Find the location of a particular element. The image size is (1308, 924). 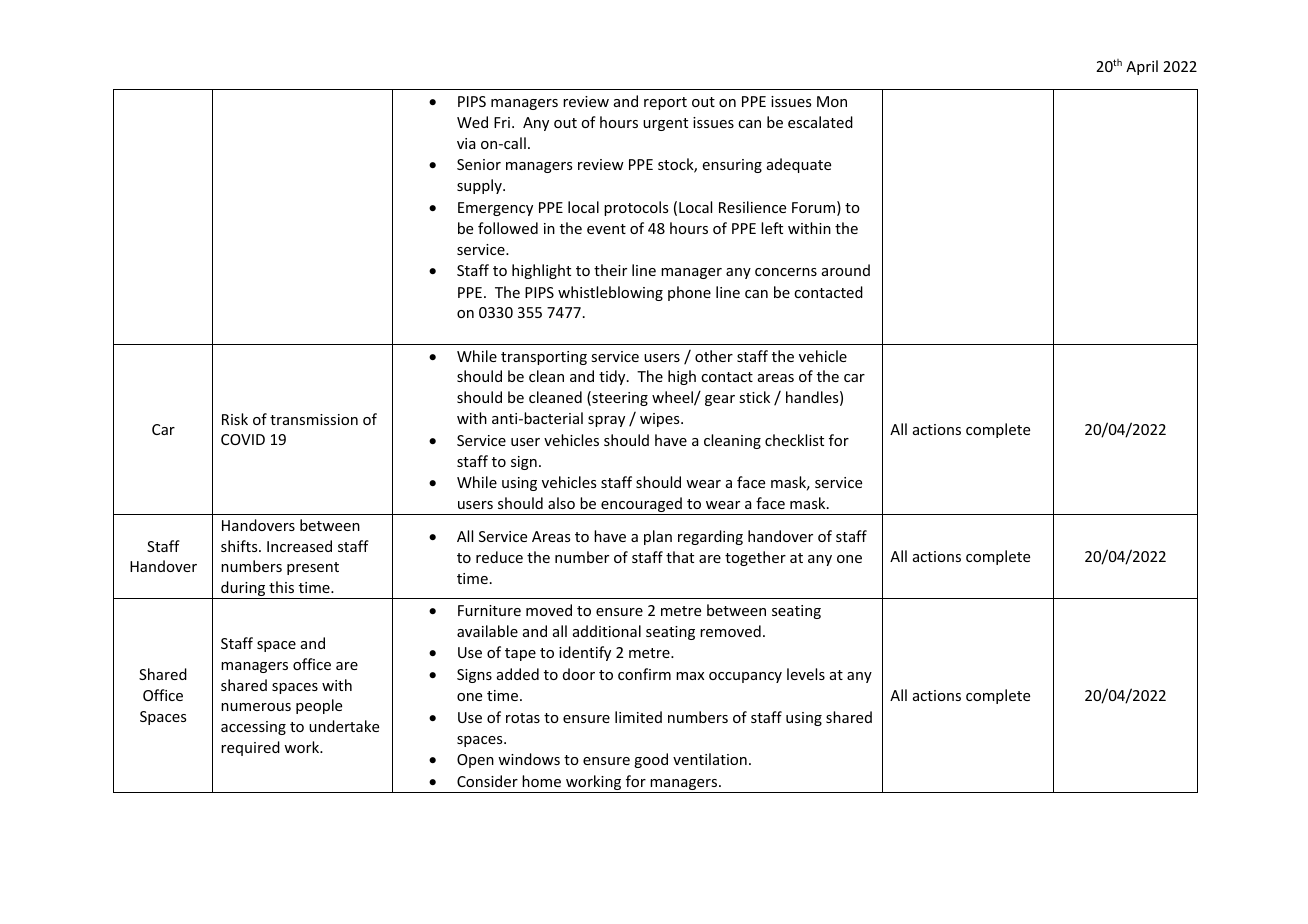

April is located at coordinates (1142, 67).
